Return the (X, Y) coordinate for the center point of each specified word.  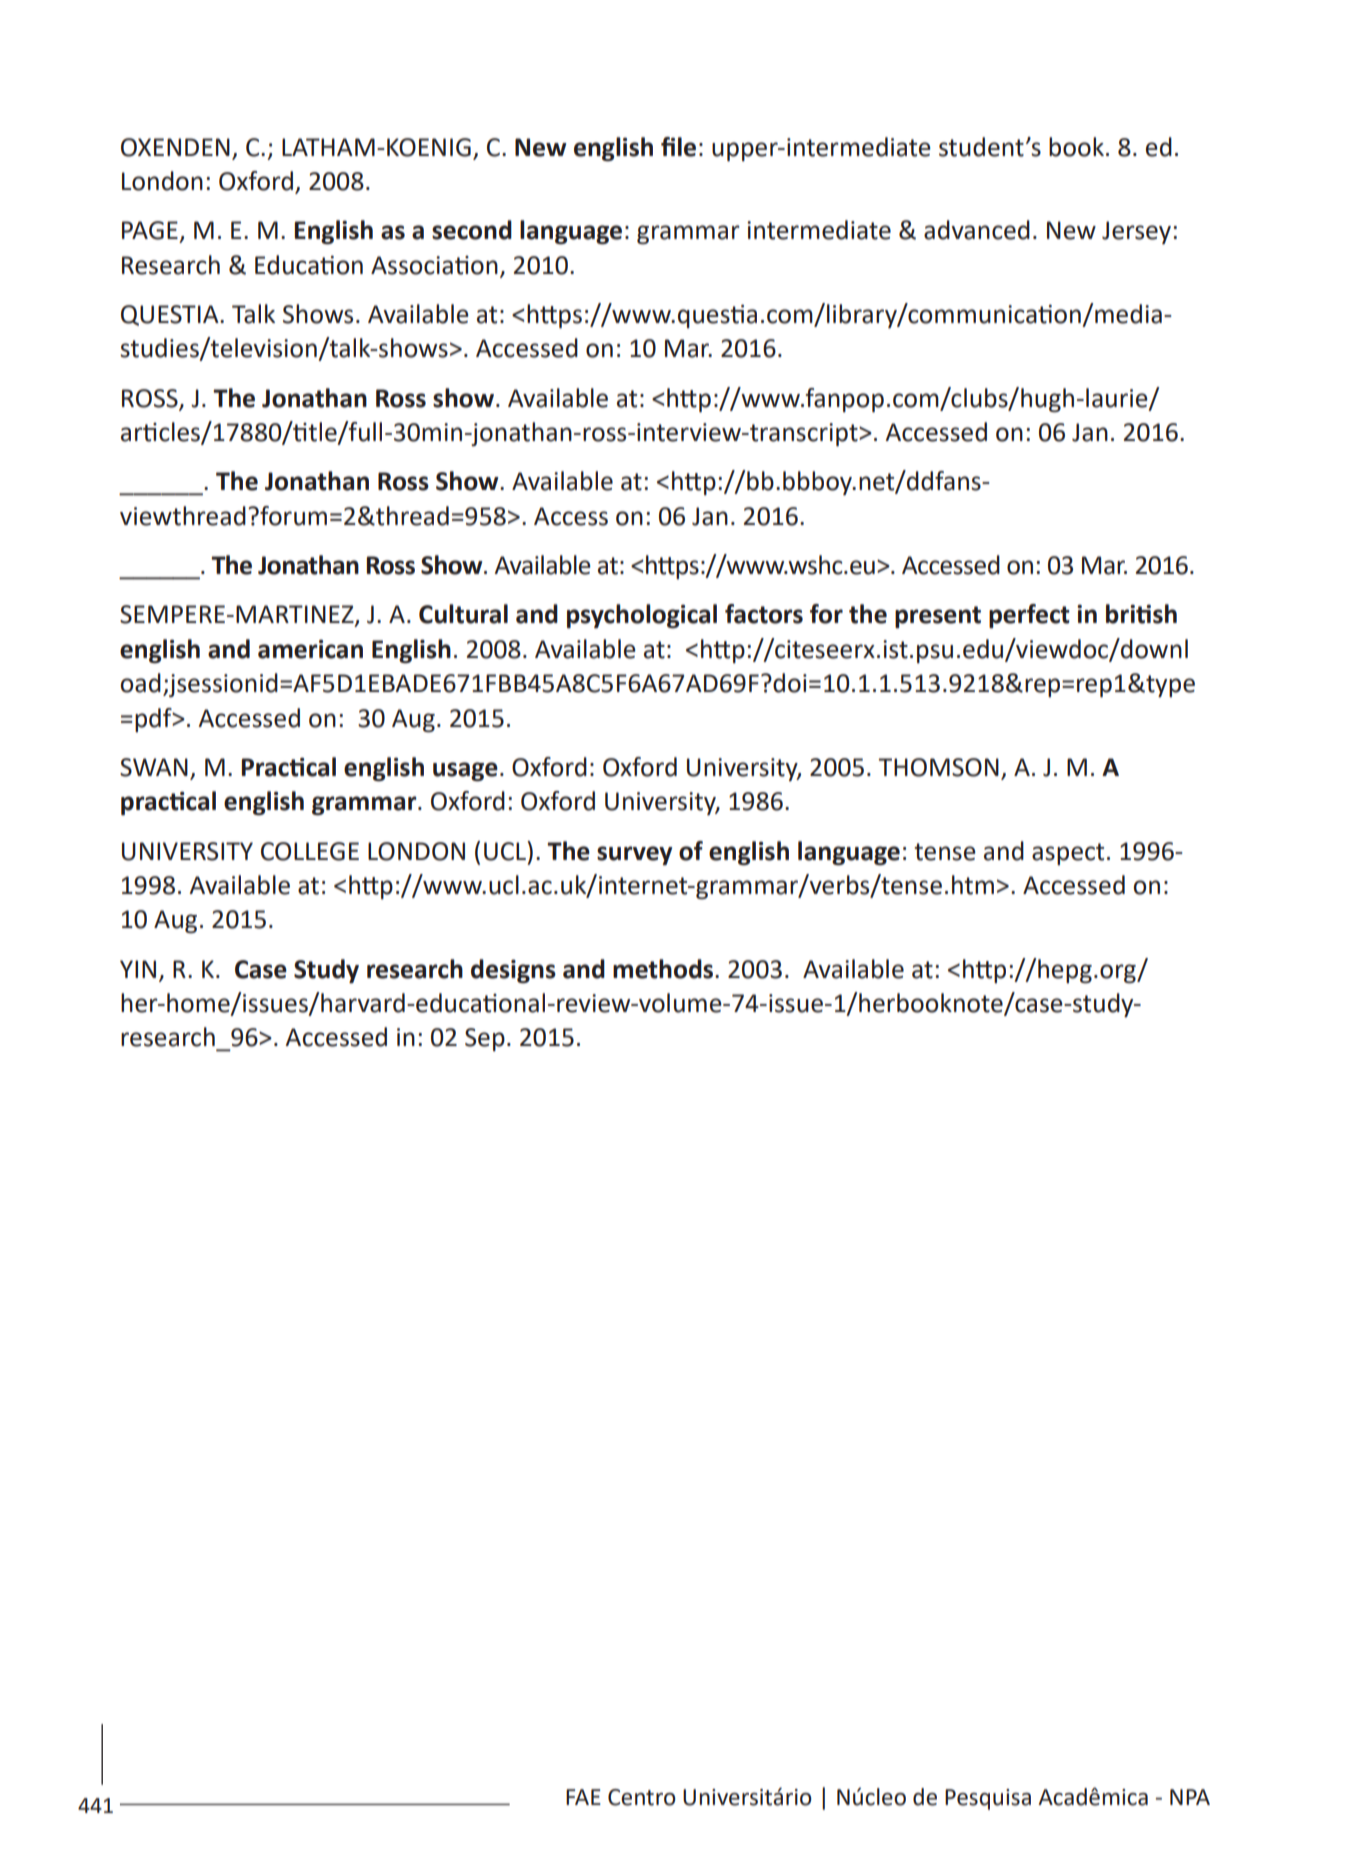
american (310, 649)
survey (634, 856)
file (678, 147)
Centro (642, 1797)
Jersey (1136, 232)
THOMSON (939, 767)
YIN (138, 969)
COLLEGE (310, 851)
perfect (1029, 616)
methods (664, 969)
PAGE (150, 230)
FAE (583, 1797)
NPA (1190, 1797)
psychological (642, 616)
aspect (1068, 854)
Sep (485, 1039)
